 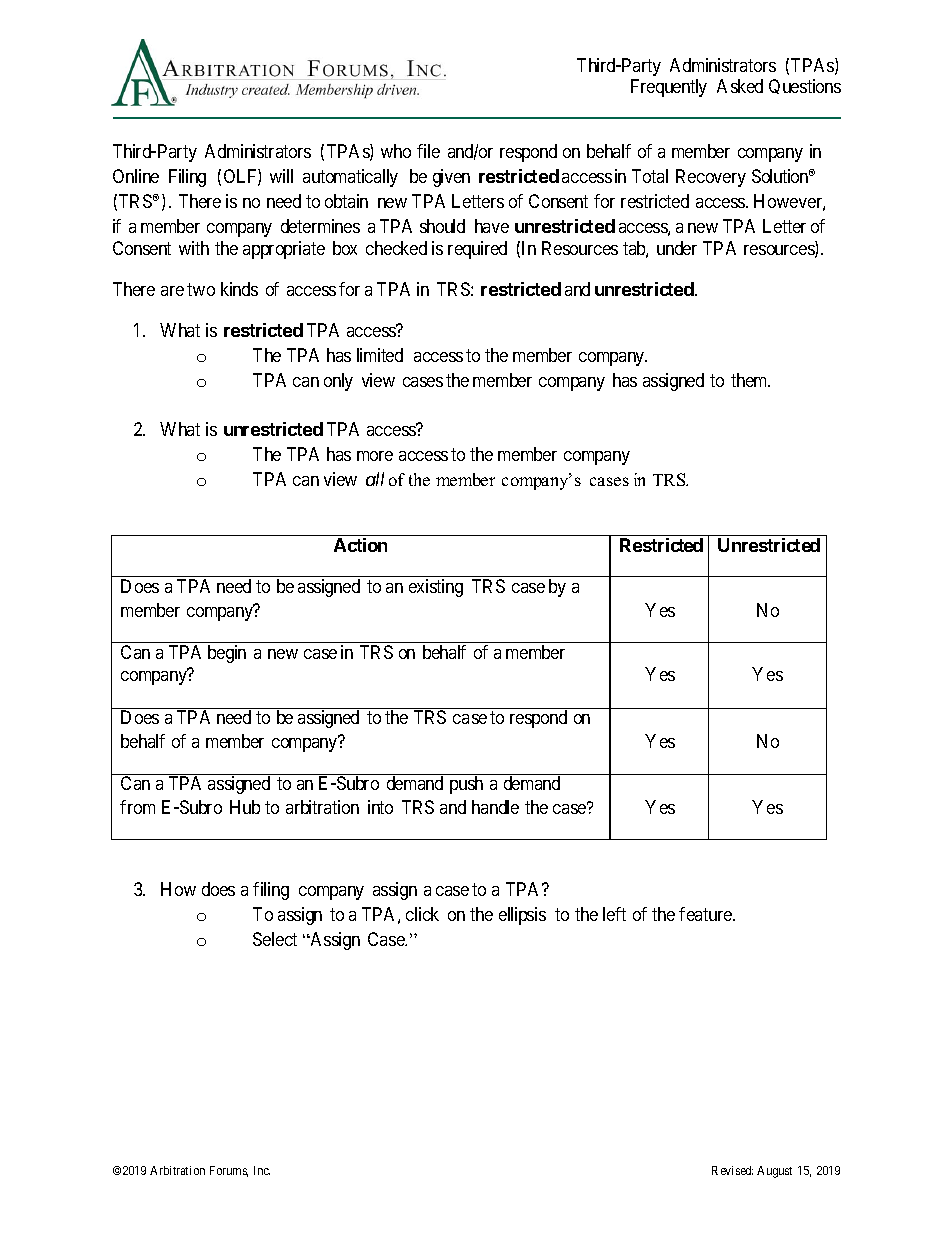 What do you see at coordinates (436, 588) in the screenshot?
I see `existing` at bounding box center [436, 588].
